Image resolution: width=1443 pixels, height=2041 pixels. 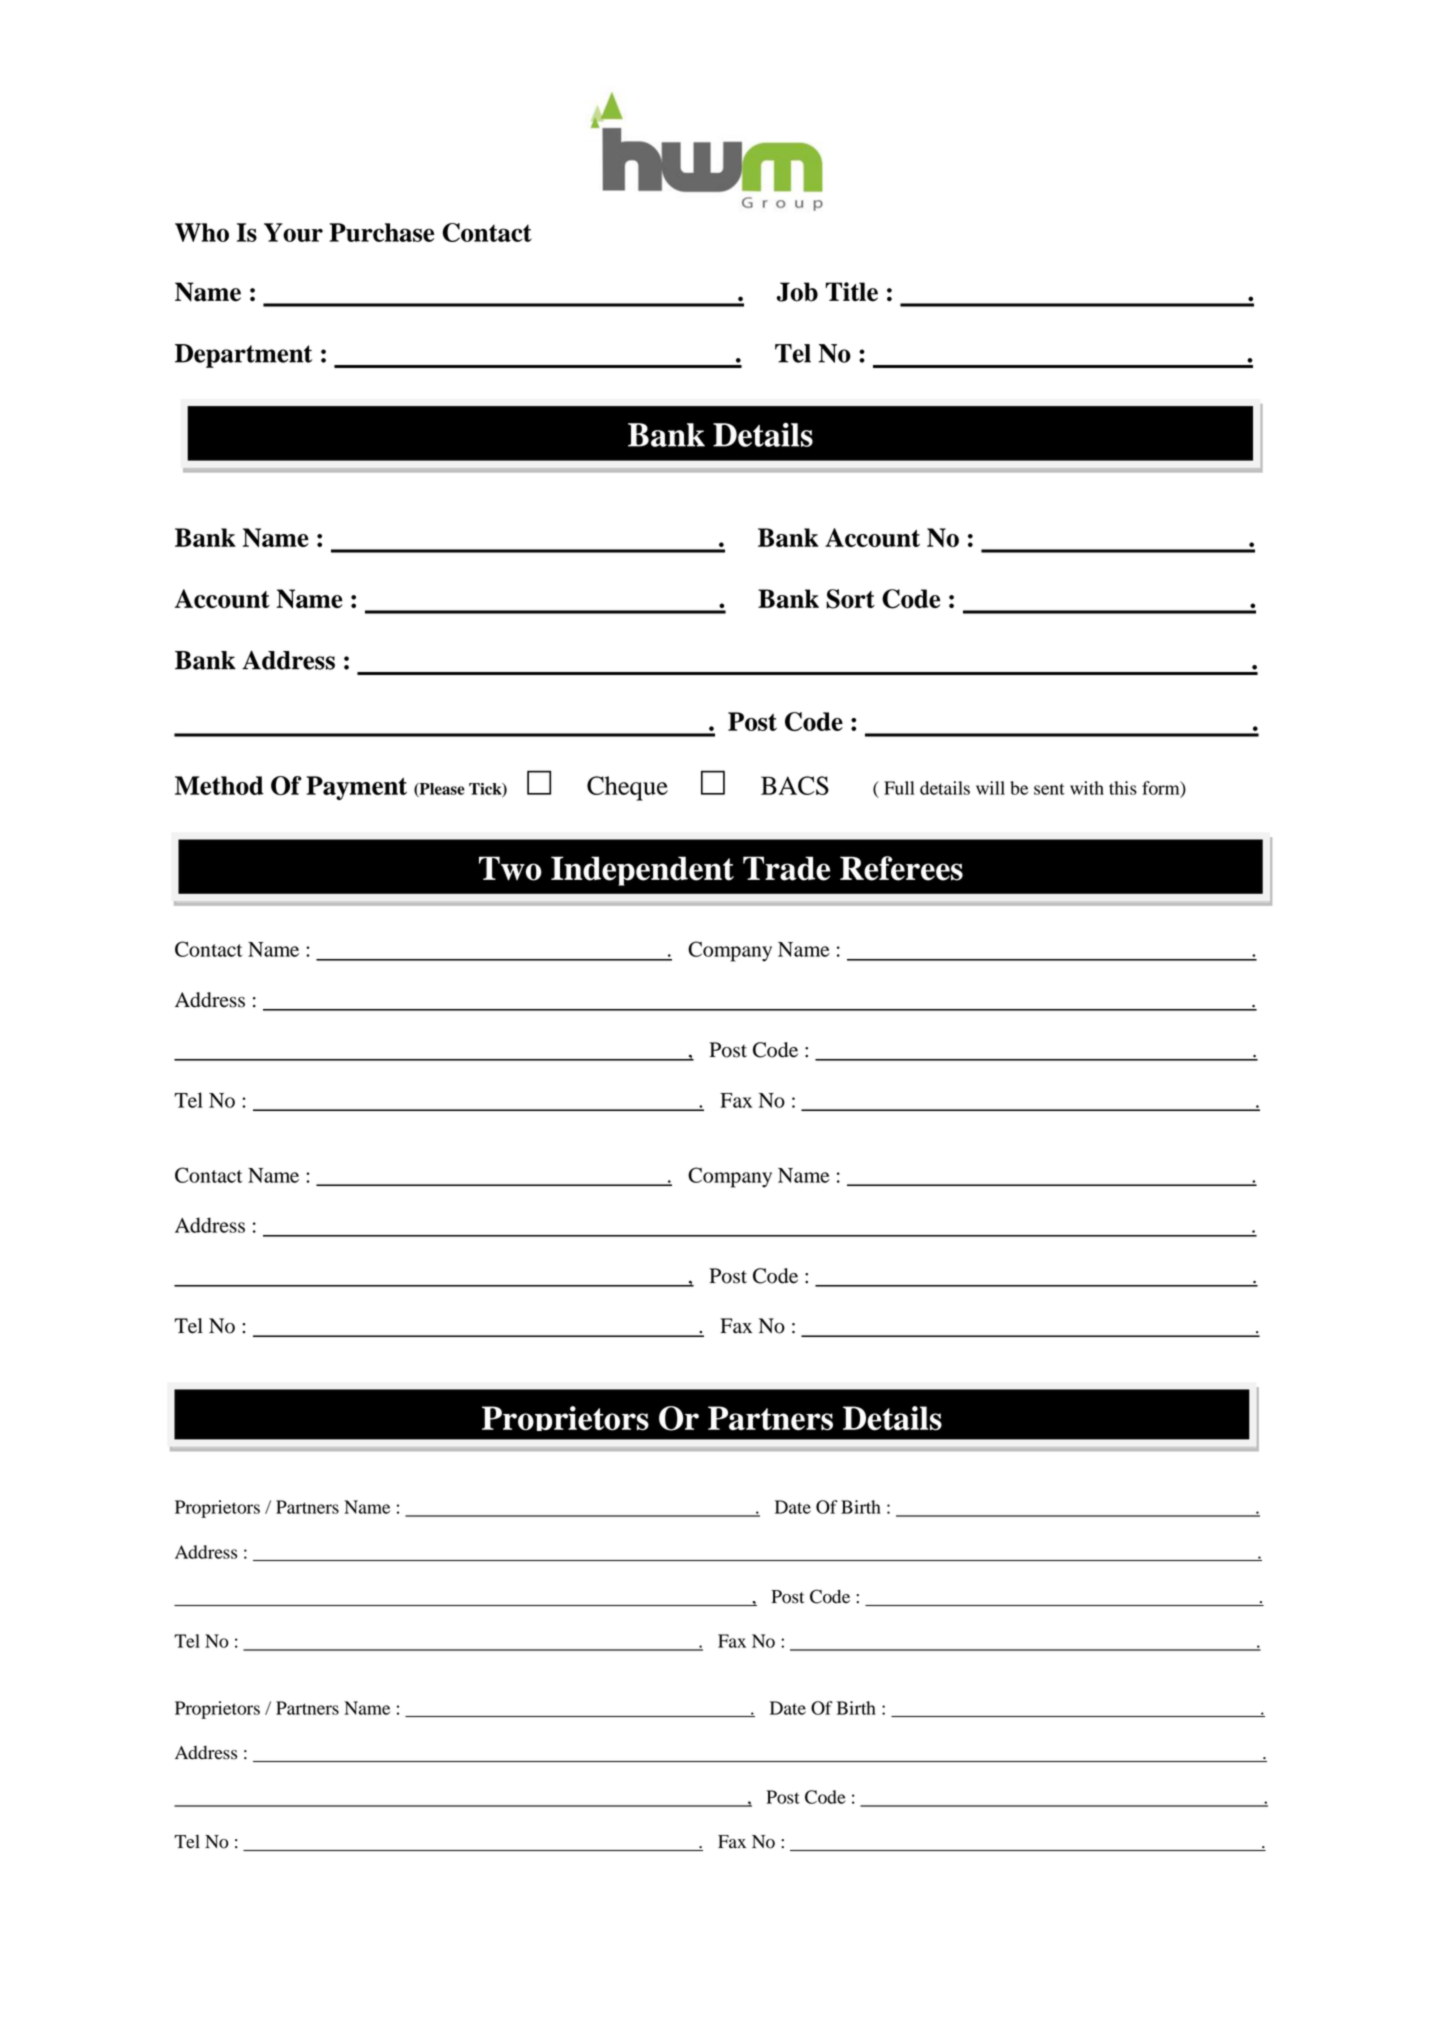 I want to click on Purchase, so click(x=381, y=232).
